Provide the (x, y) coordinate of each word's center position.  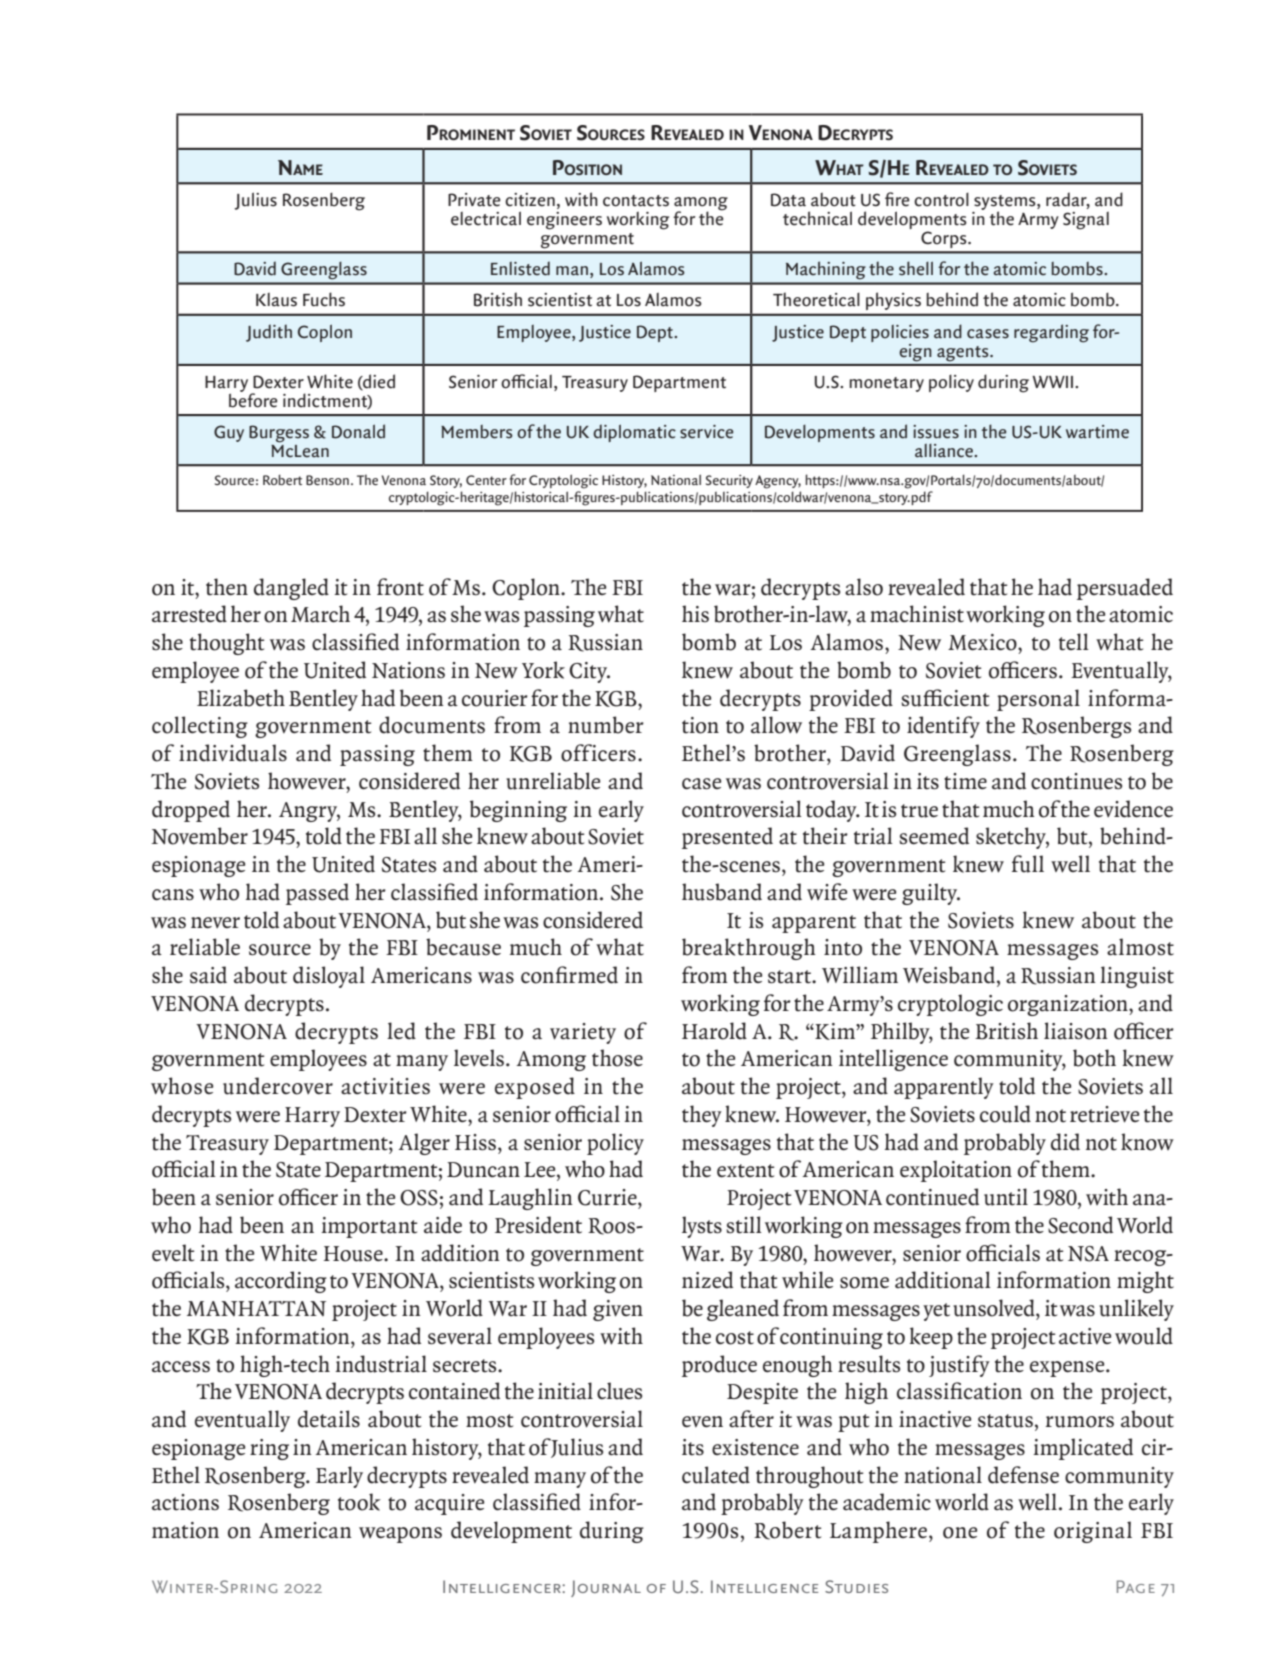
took (359, 1502)
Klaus (276, 300)
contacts (636, 201)
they (702, 1116)
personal (1038, 700)
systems (1005, 204)
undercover (278, 1086)
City (589, 672)
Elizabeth (241, 698)
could (1005, 1114)
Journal (606, 1588)
